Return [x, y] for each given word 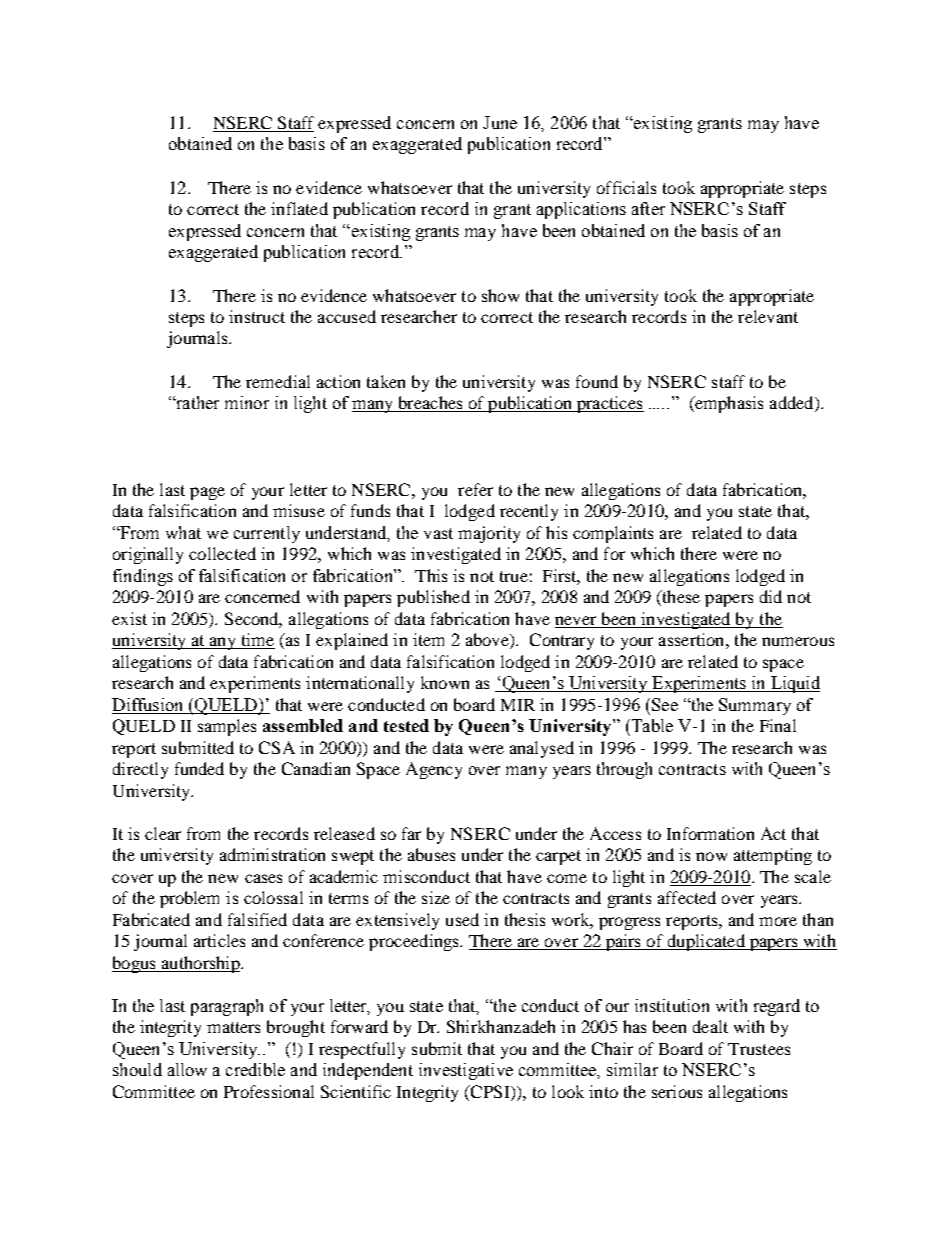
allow [187, 1069]
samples [227, 727]
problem [189, 899]
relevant [768, 316]
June [500, 122]
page [207, 493]
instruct [257, 316]
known [445, 682]
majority [489, 534]
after [648, 208]
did [771, 596]
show [500, 295]
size [436, 897]
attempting [773, 856]
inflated [299, 208]
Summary [755, 706]
